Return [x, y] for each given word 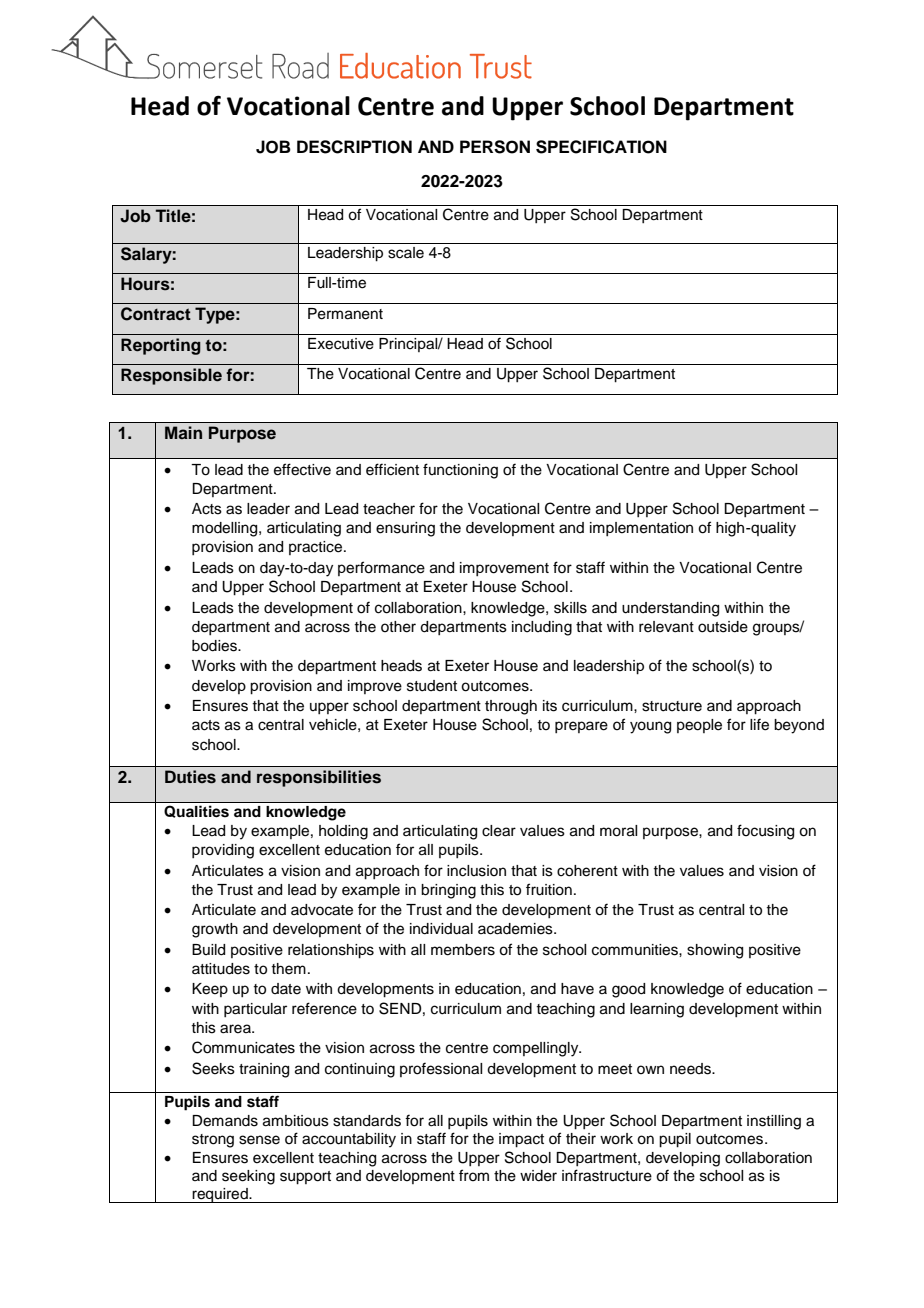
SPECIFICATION [601, 147]
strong [213, 1141]
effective [302, 469]
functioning [460, 471]
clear [499, 831]
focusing [765, 832]
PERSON [495, 147]
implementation [641, 529]
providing [223, 851]
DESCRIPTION [354, 147]
